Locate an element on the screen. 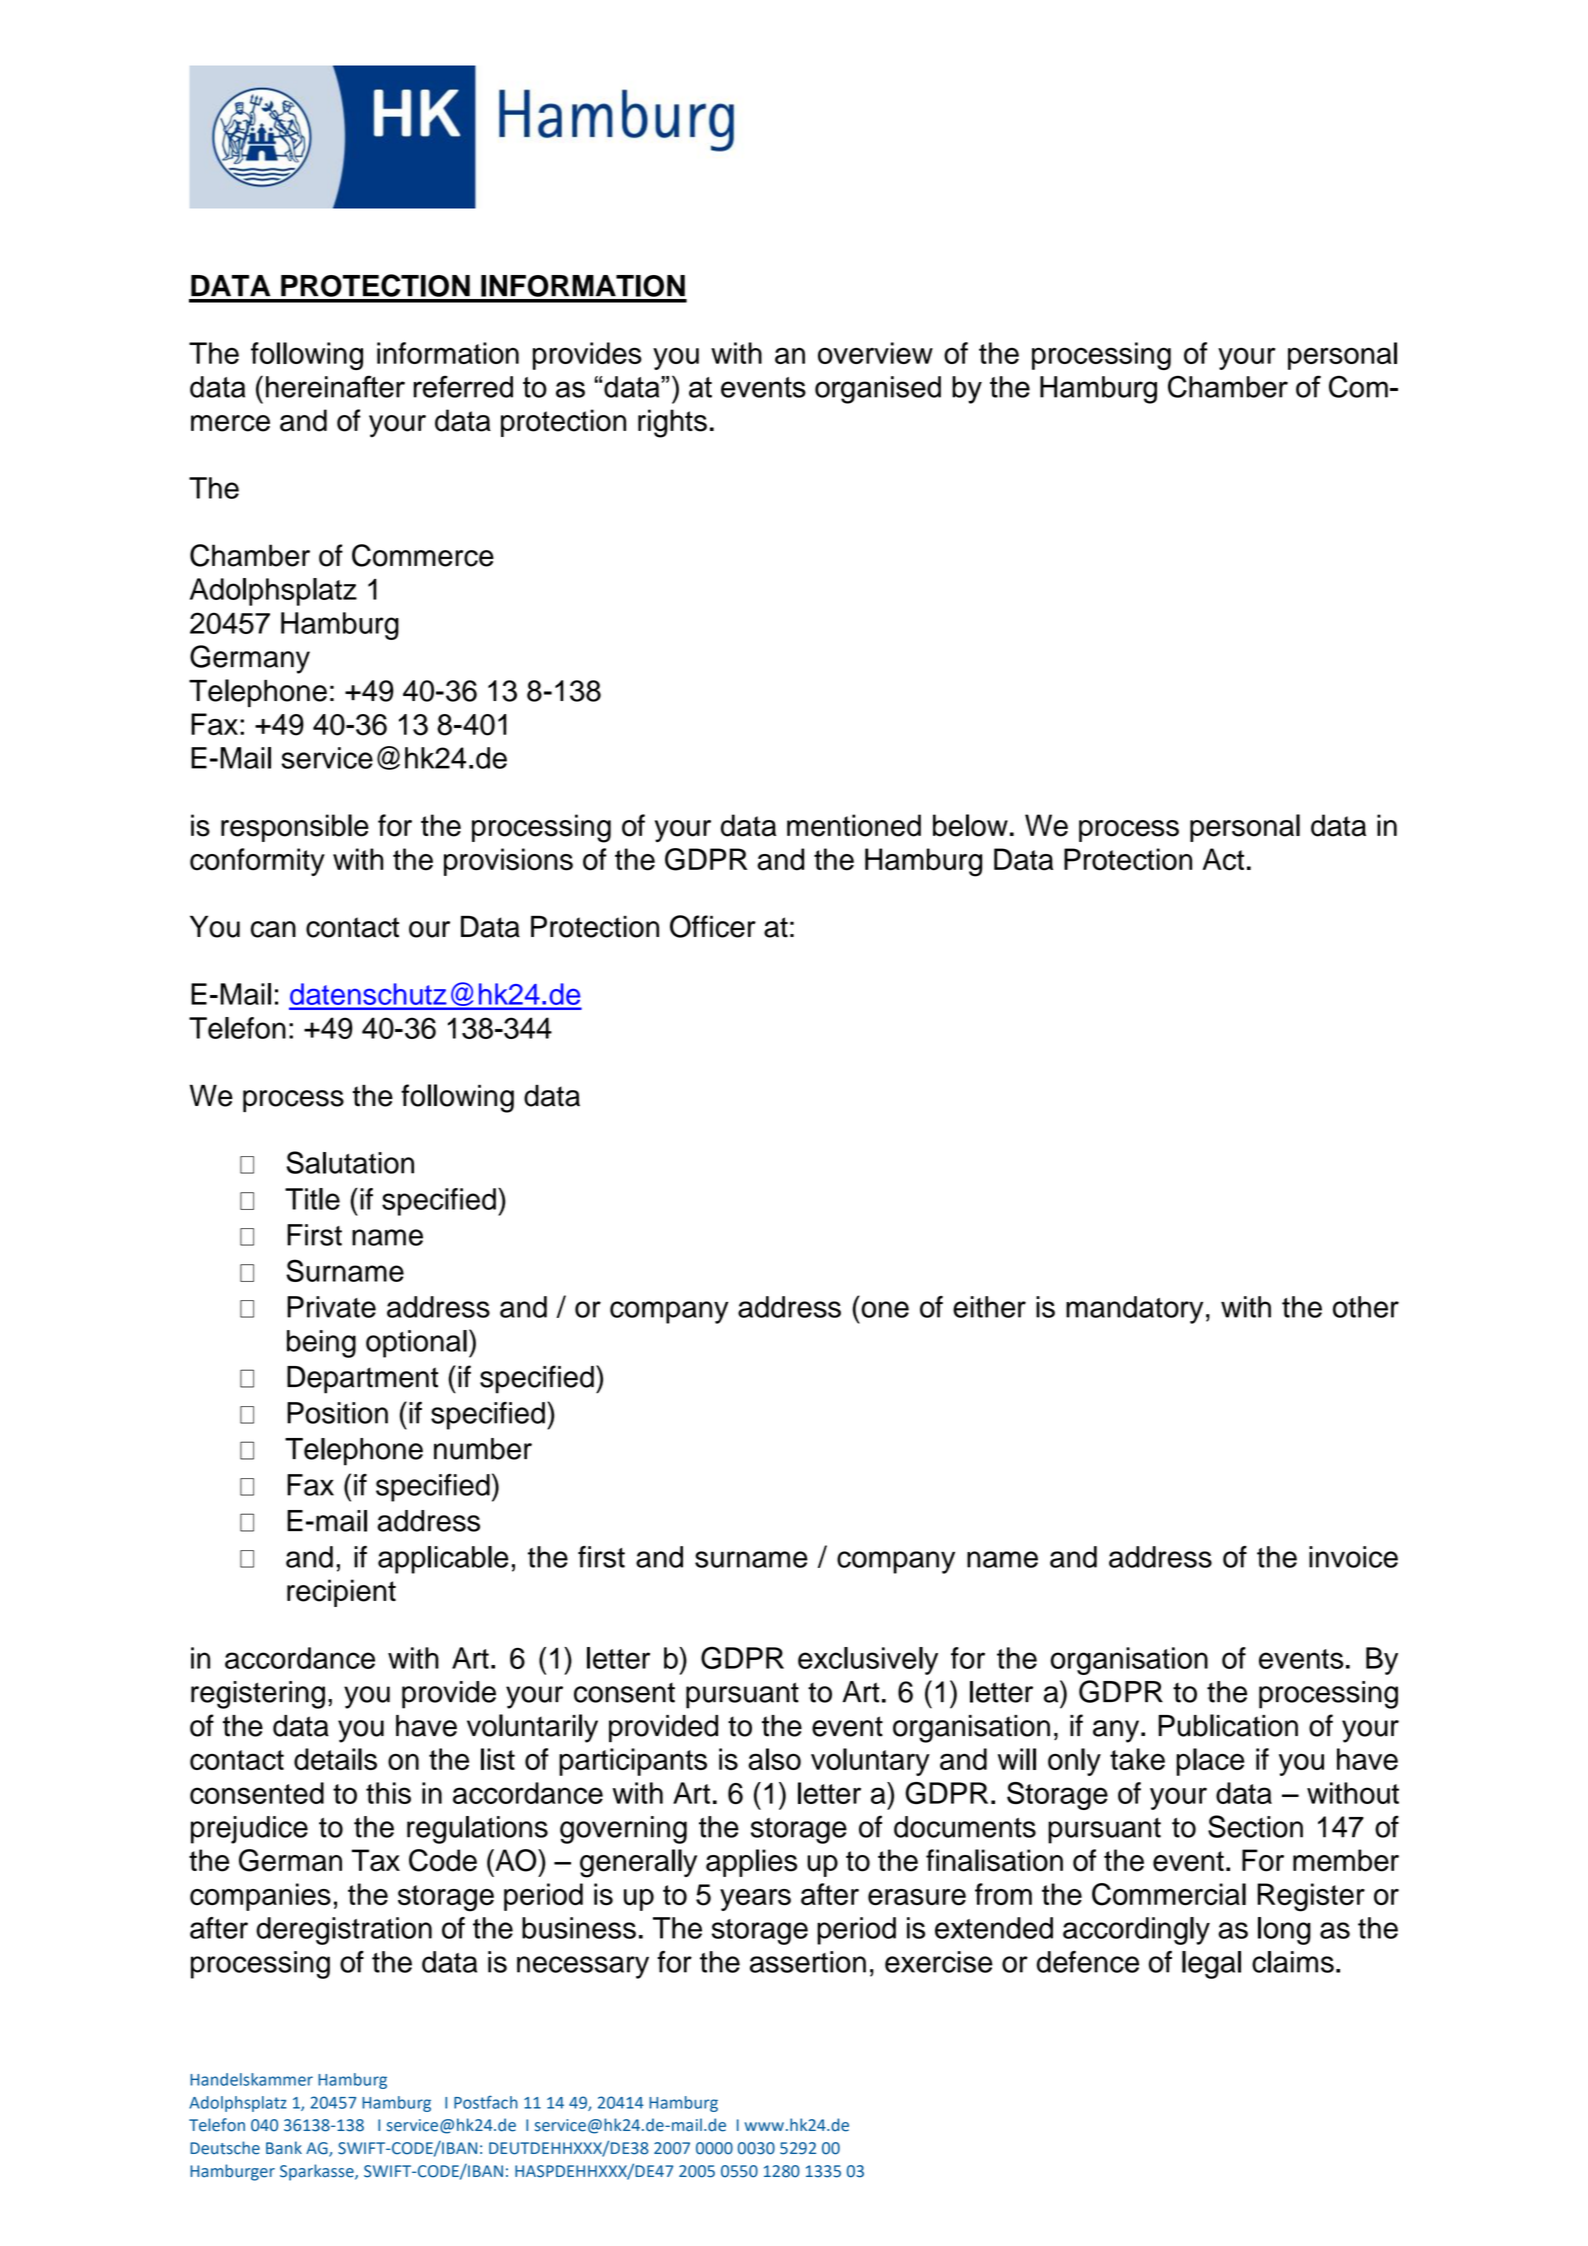  Officer is located at coordinates (713, 926).
